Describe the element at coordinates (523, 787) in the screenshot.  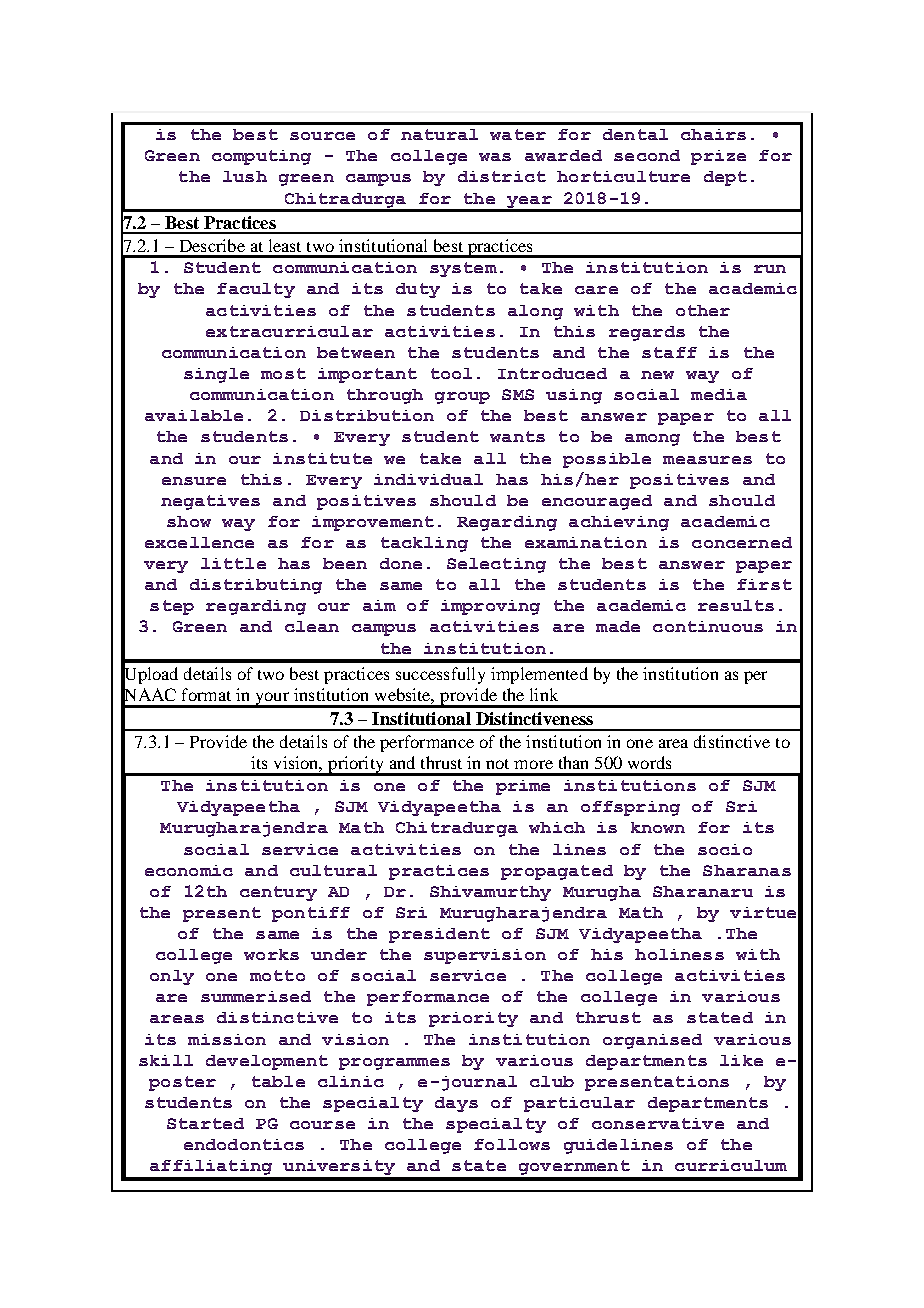
I see `prime` at that location.
